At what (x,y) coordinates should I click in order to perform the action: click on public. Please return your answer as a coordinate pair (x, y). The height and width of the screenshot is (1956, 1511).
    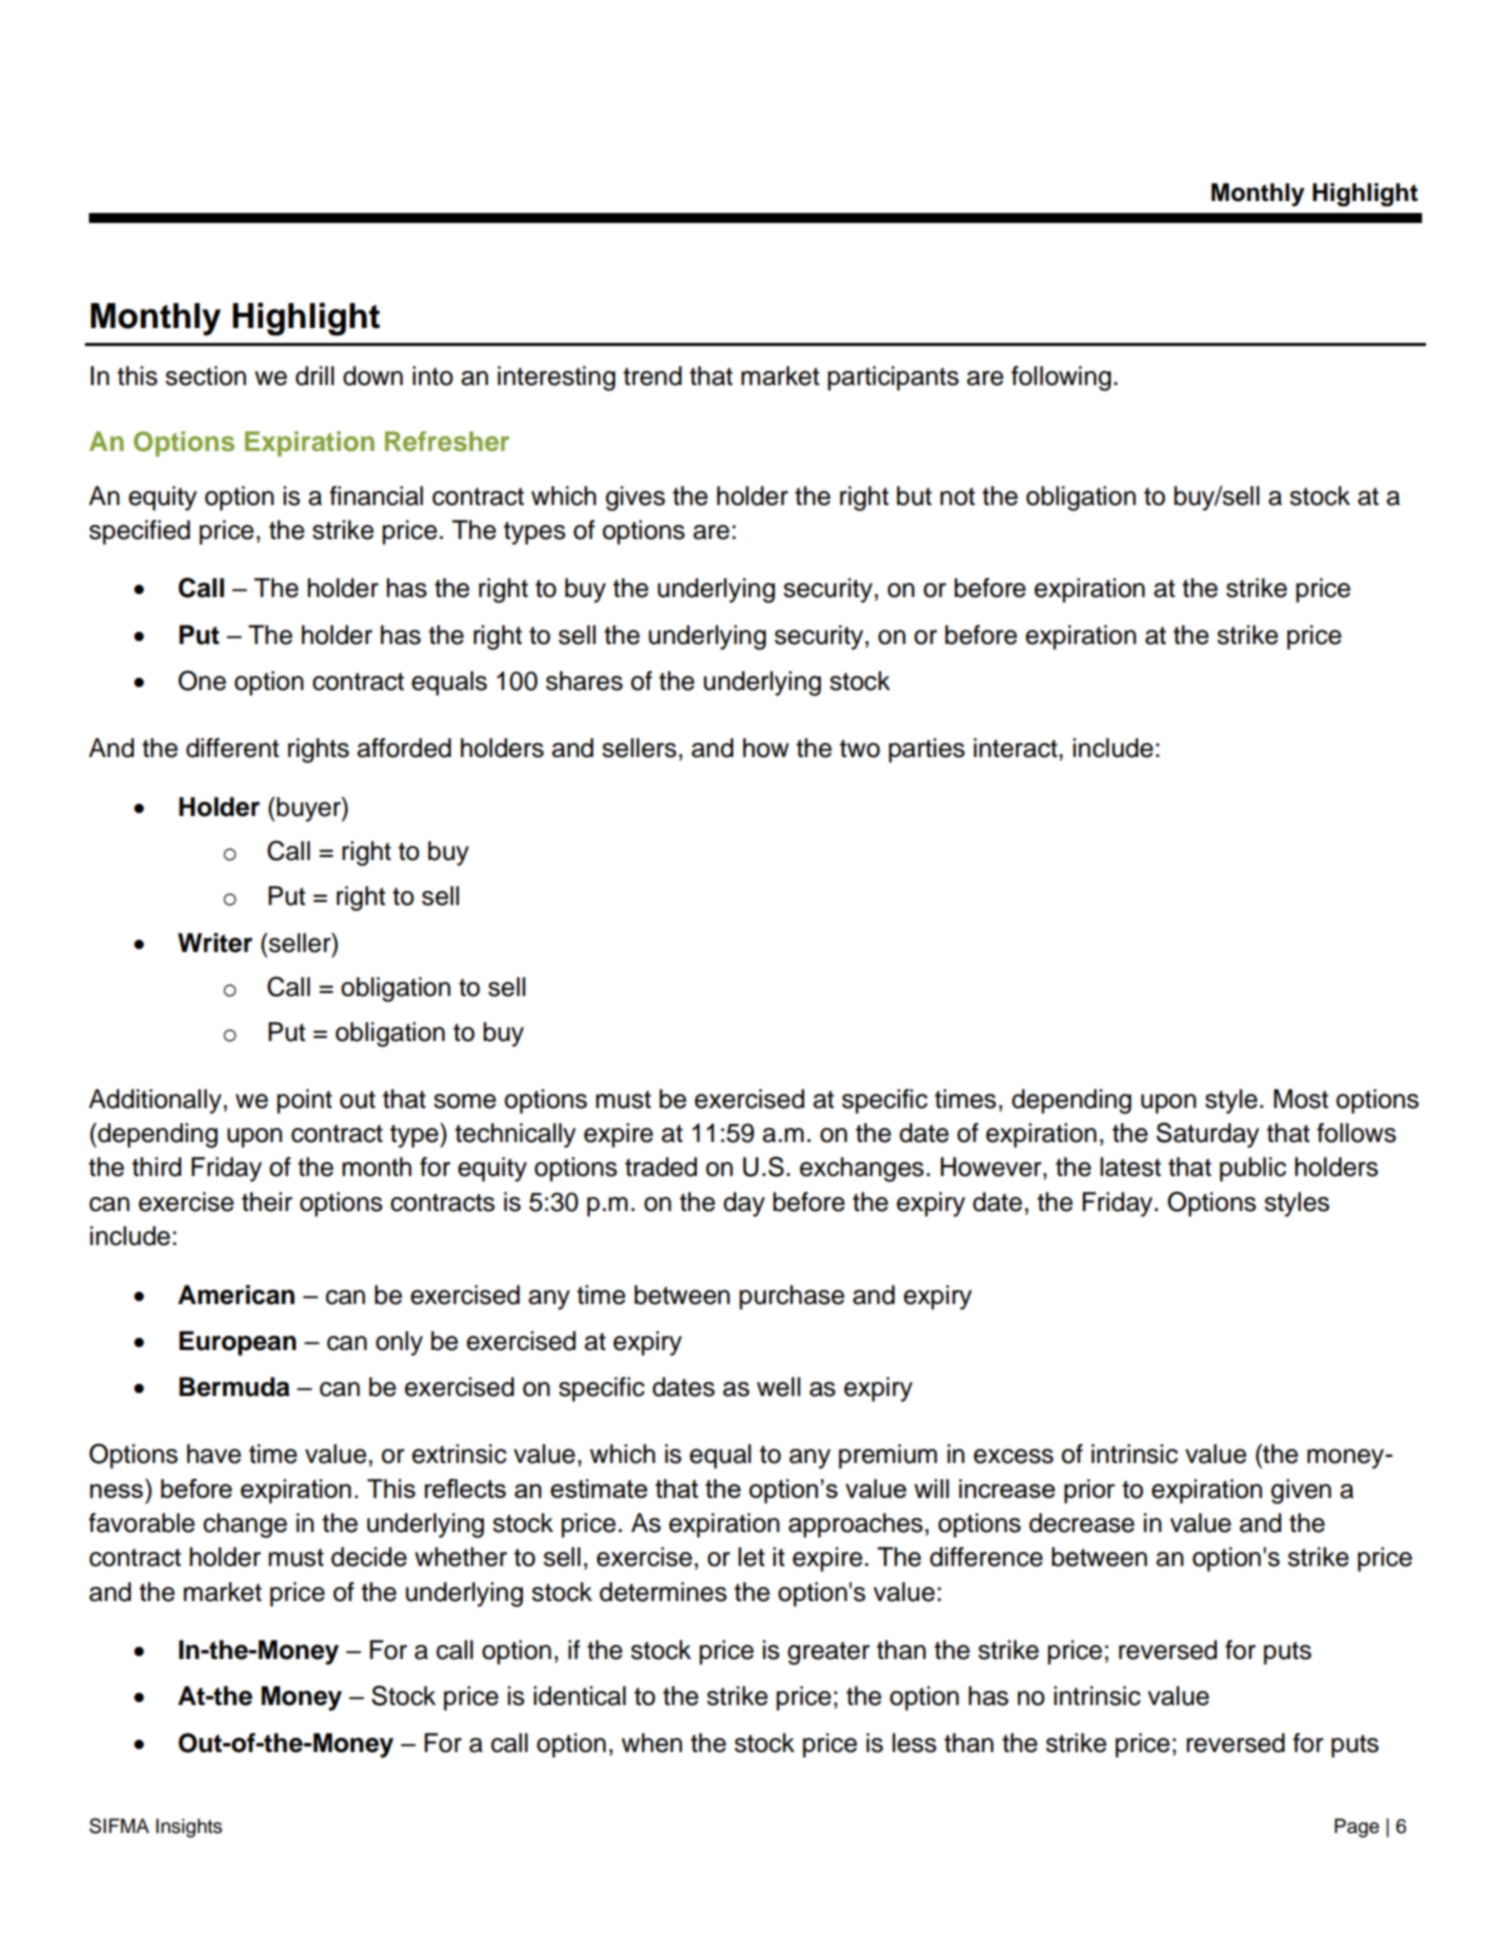
    Looking at the image, I should click on (1253, 1169).
